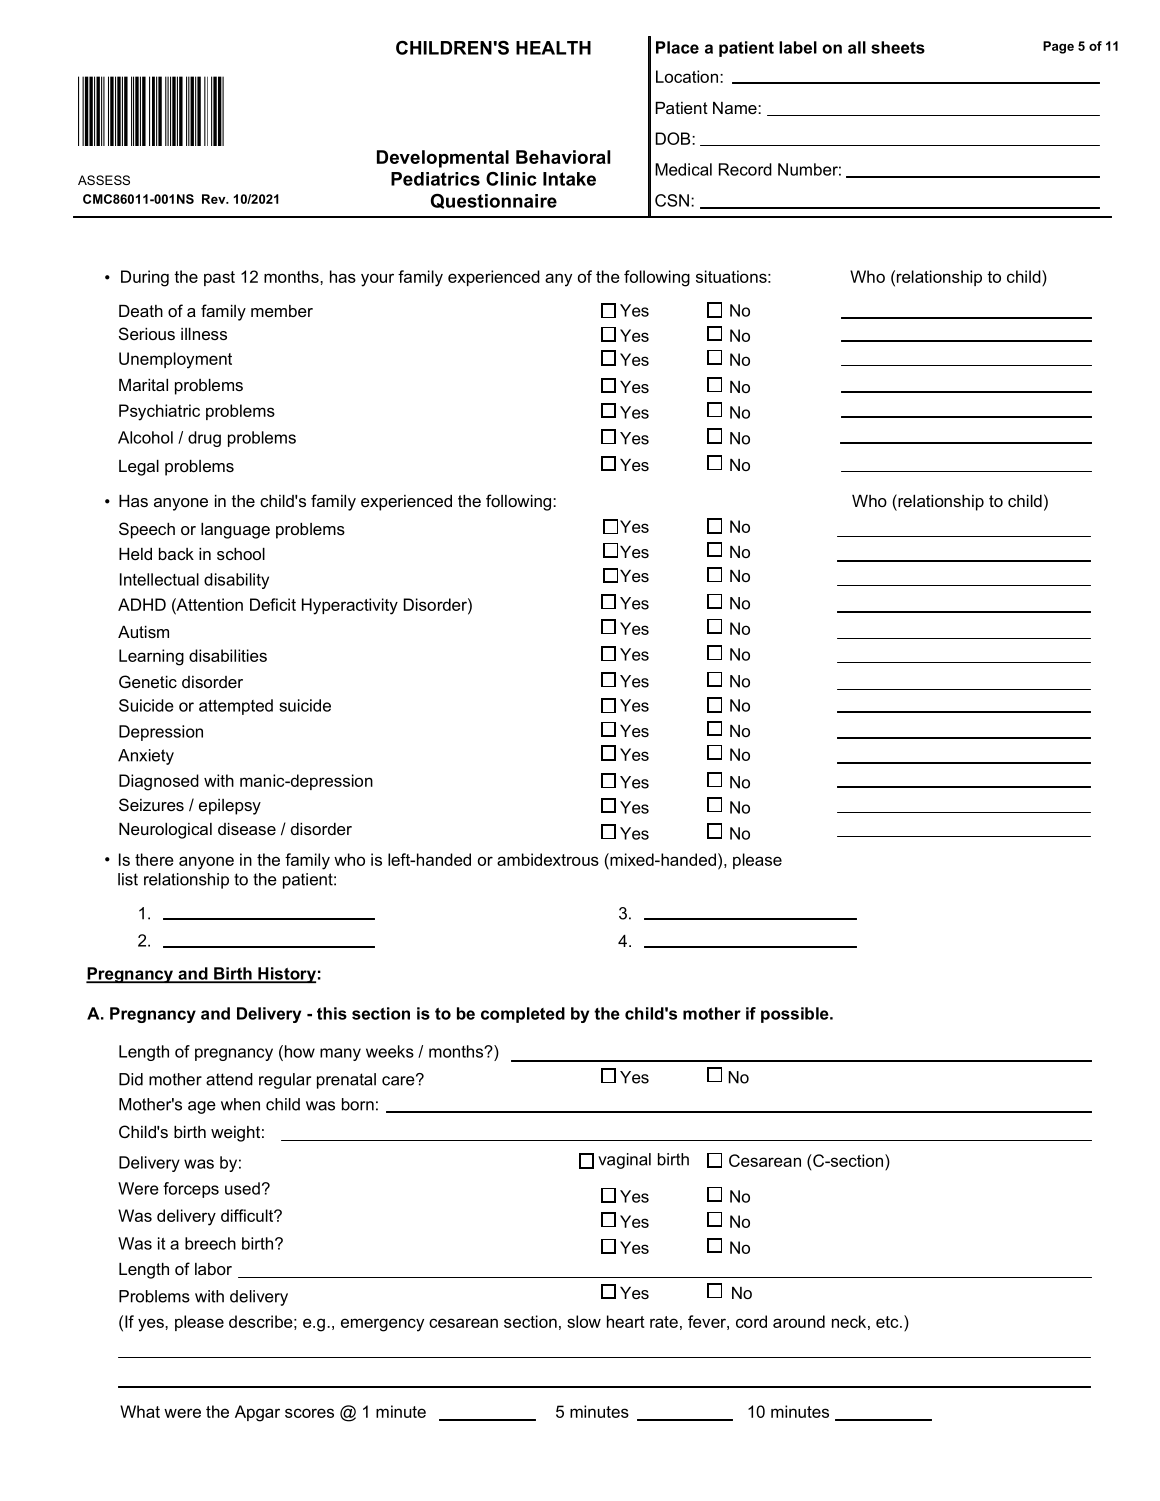 This screenshot has height=1501, width=1160. What do you see at coordinates (215, 199) in the screenshot?
I see `Rev` at bounding box center [215, 199].
